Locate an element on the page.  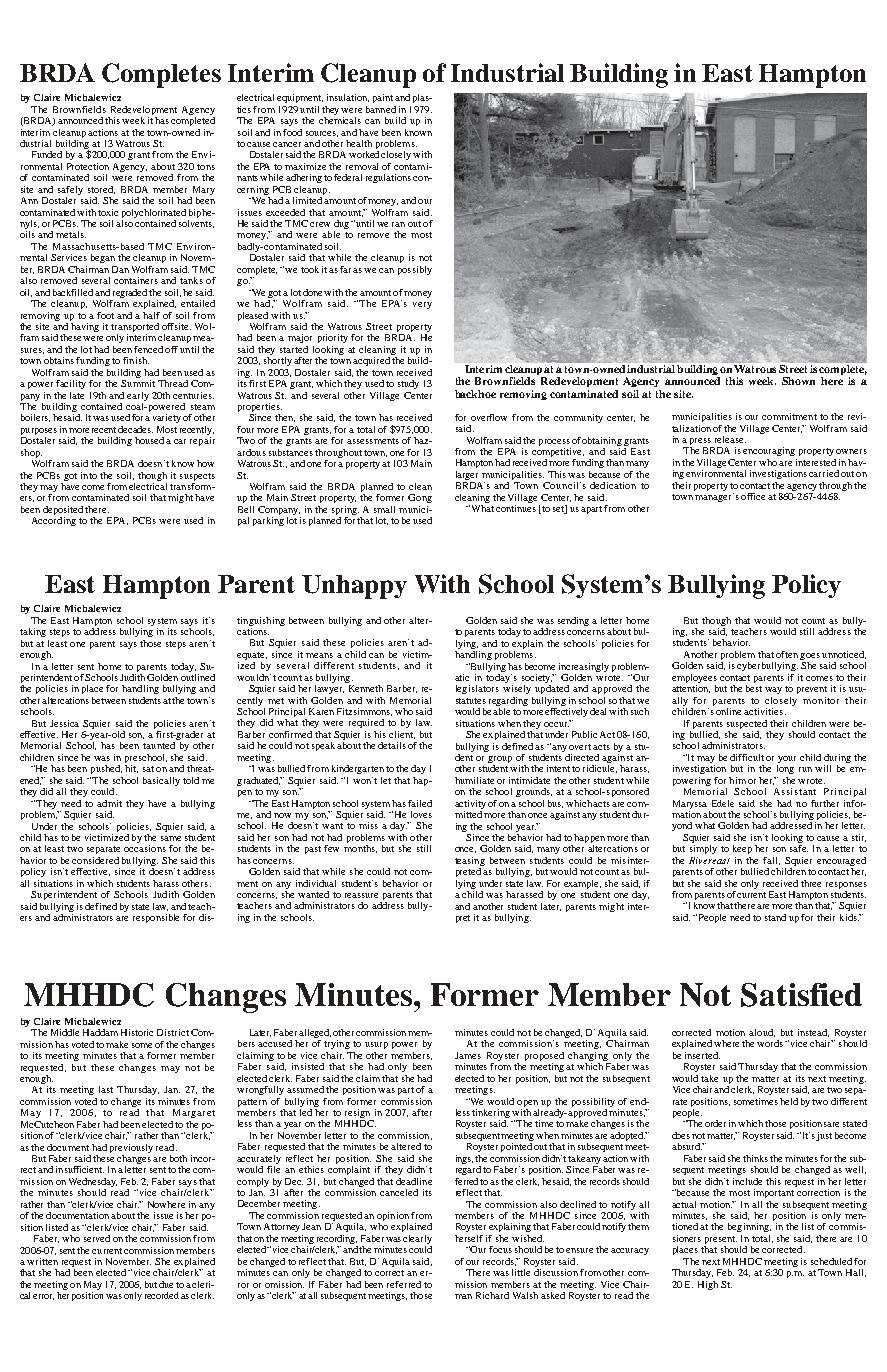
banned is located at coordinates (381, 109).
